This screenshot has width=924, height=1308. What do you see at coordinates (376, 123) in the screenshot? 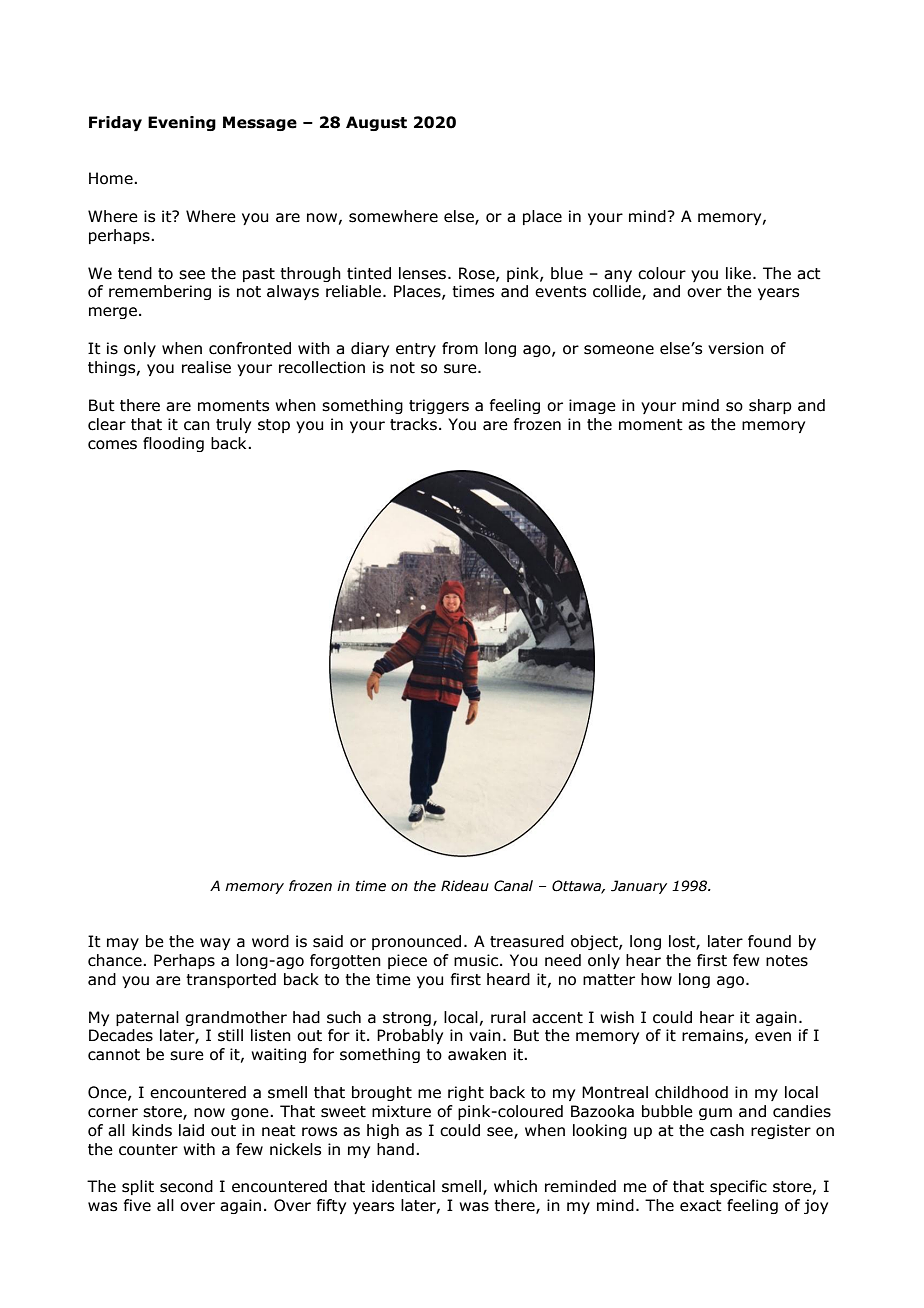
I see `August` at bounding box center [376, 123].
